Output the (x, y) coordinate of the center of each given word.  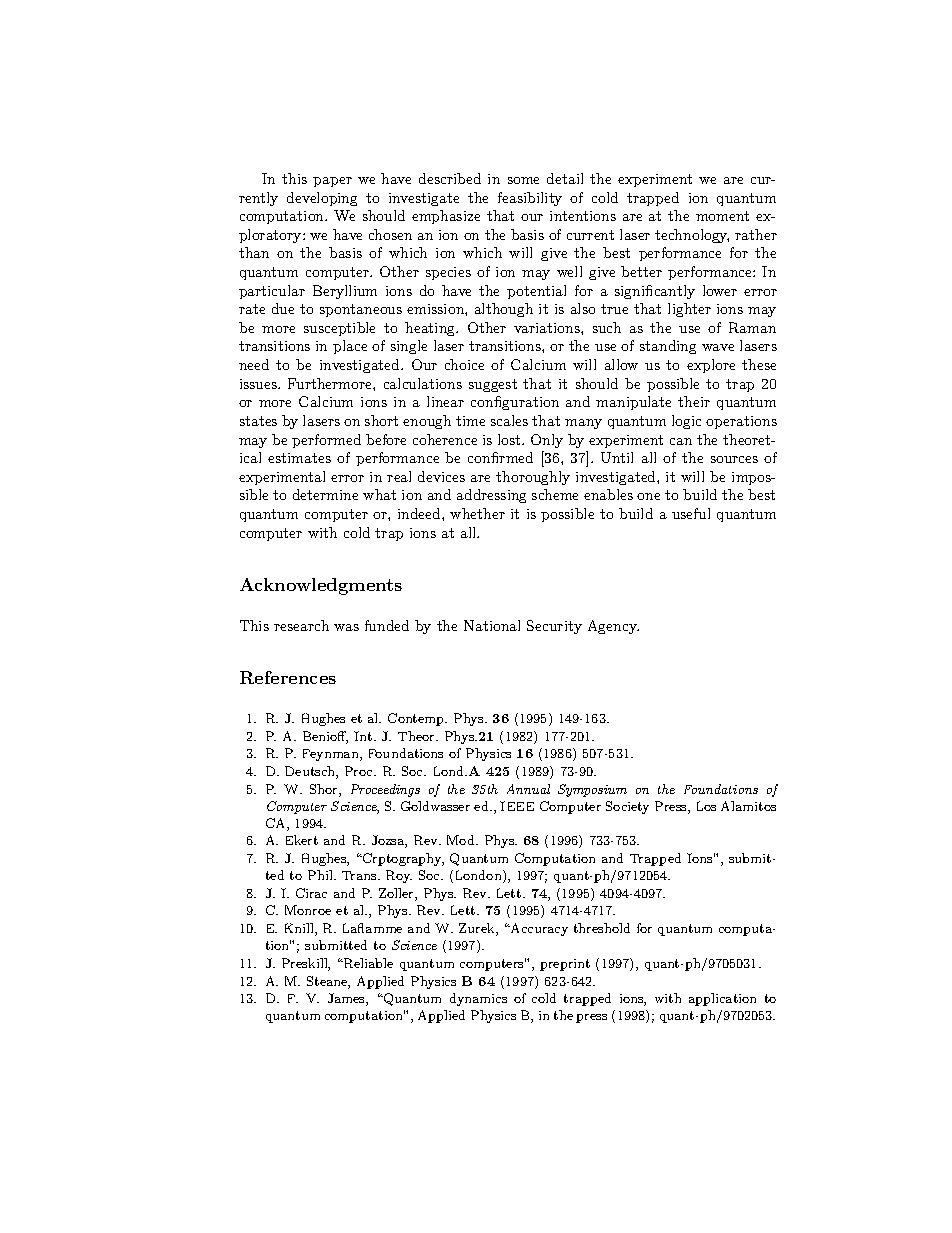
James (347, 999)
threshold (602, 928)
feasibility (530, 199)
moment (722, 216)
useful (691, 513)
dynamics (478, 999)
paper (332, 182)
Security (554, 627)
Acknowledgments (321, 586)
